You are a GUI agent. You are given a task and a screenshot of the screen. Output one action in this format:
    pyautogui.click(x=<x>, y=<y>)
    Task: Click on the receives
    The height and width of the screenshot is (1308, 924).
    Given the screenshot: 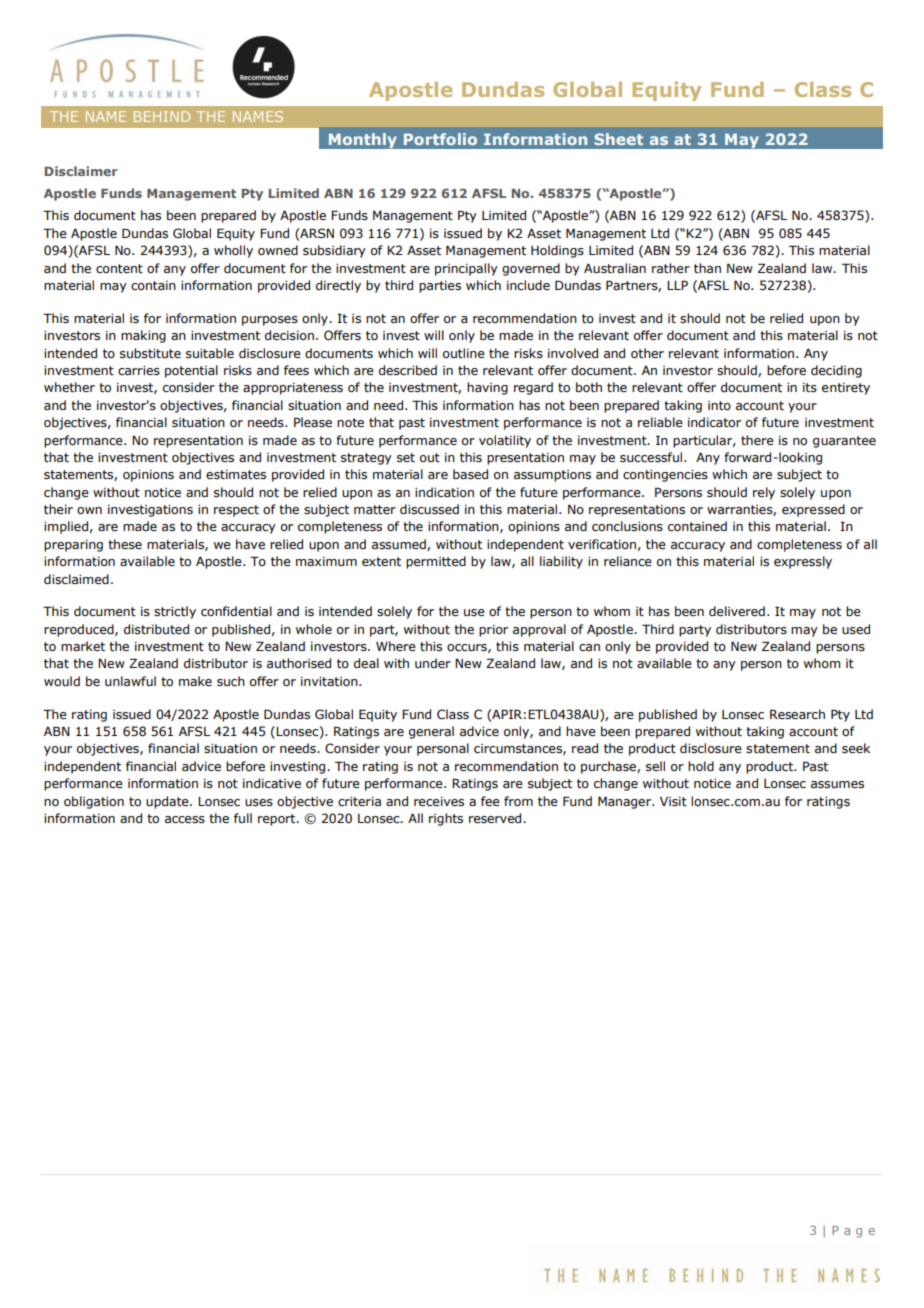 What is the action you would take?
    pyautogui.click(x=439, y=801)
